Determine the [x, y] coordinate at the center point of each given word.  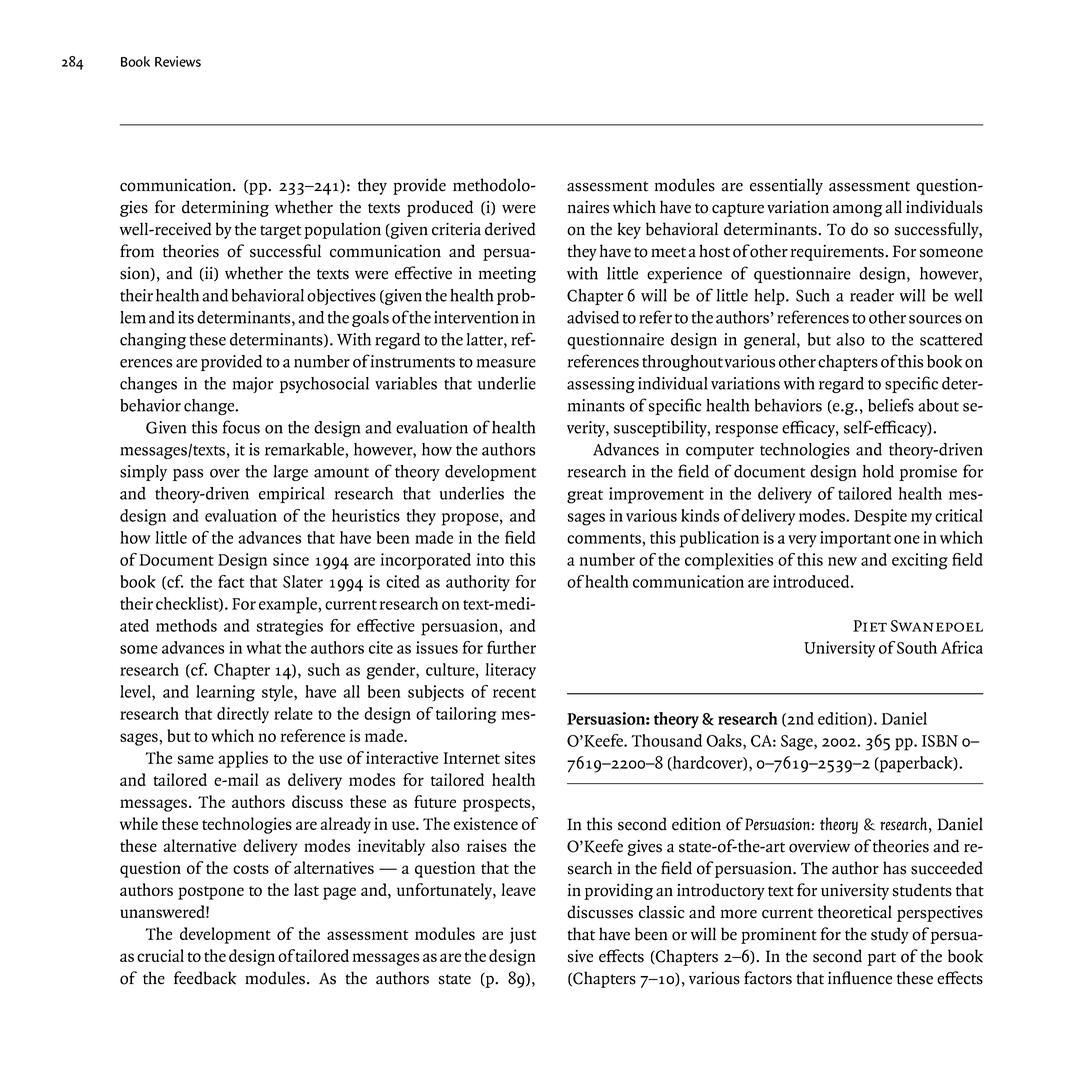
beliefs [891, 405]
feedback [205, 978]
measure [506, 363]
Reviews [178, 61]
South [917, 647]
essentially [786, 186]
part [881, 959]
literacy [510, 671]
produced [440, 208]
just [523, 935]
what [263, 647]
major [253, 385]
